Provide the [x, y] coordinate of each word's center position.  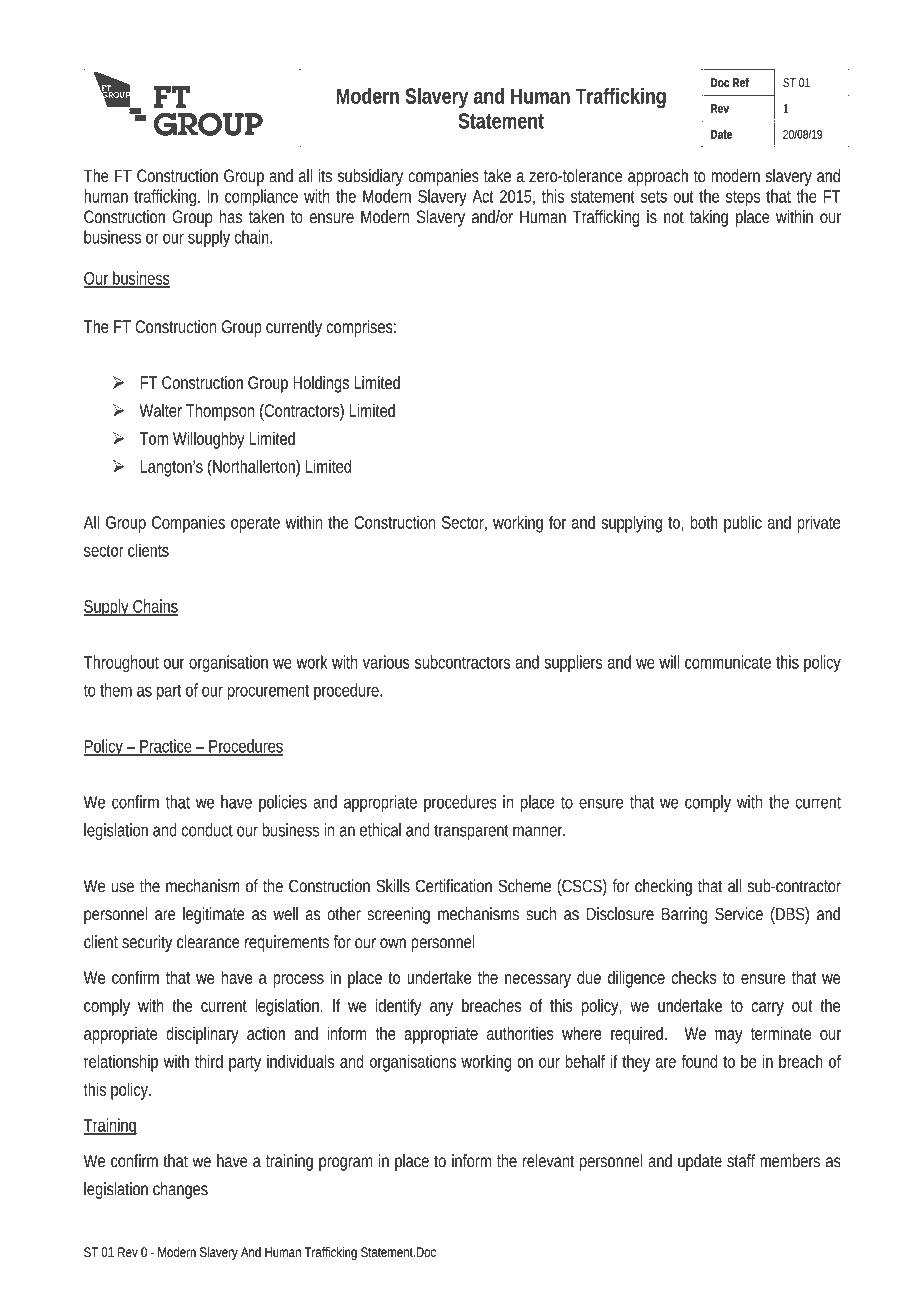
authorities [520, 1033]
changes [180, 1190]
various [386, 662]
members [790, 1161]
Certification [454, 886]
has [231, 217]
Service [739, 914]
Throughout [124, 664]
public [743, 524]
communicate [728, 662]
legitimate [214, 915]
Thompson [220, 412]
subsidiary [370, 177]
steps [743, 199]
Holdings [321, 384]
